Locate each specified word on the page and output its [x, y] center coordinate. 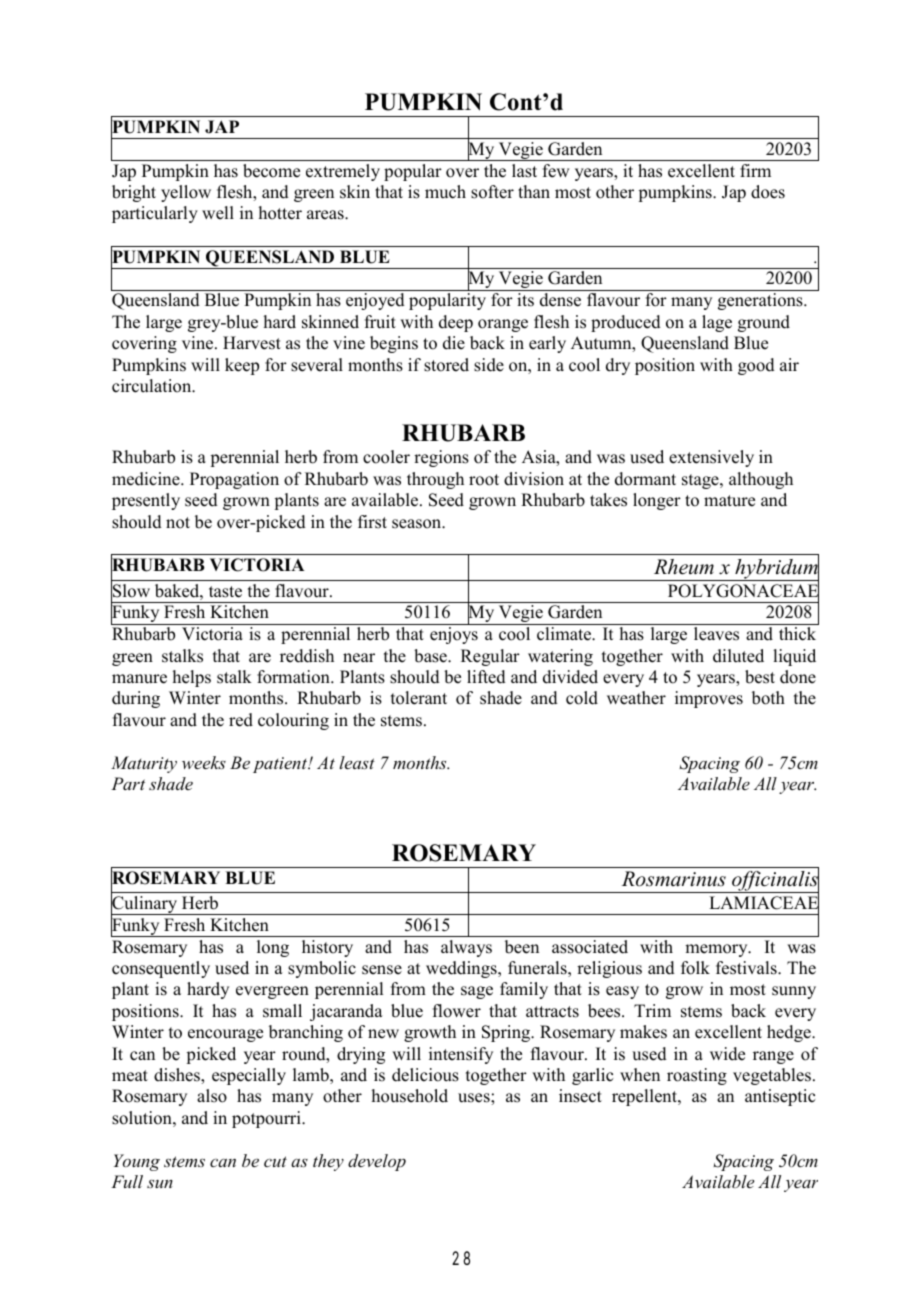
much [445, 192]
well [218, 213]
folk [695, 968]
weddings [462, 969]
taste [225, 592]
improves [709, 699]
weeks [204, 762]
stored [446, 365]
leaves [716, 634]
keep [242, 366]
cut [275, 1161]
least [357, 762]
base [431, 656]
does [768, 192]
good [756, 366]
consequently [161, 969]
